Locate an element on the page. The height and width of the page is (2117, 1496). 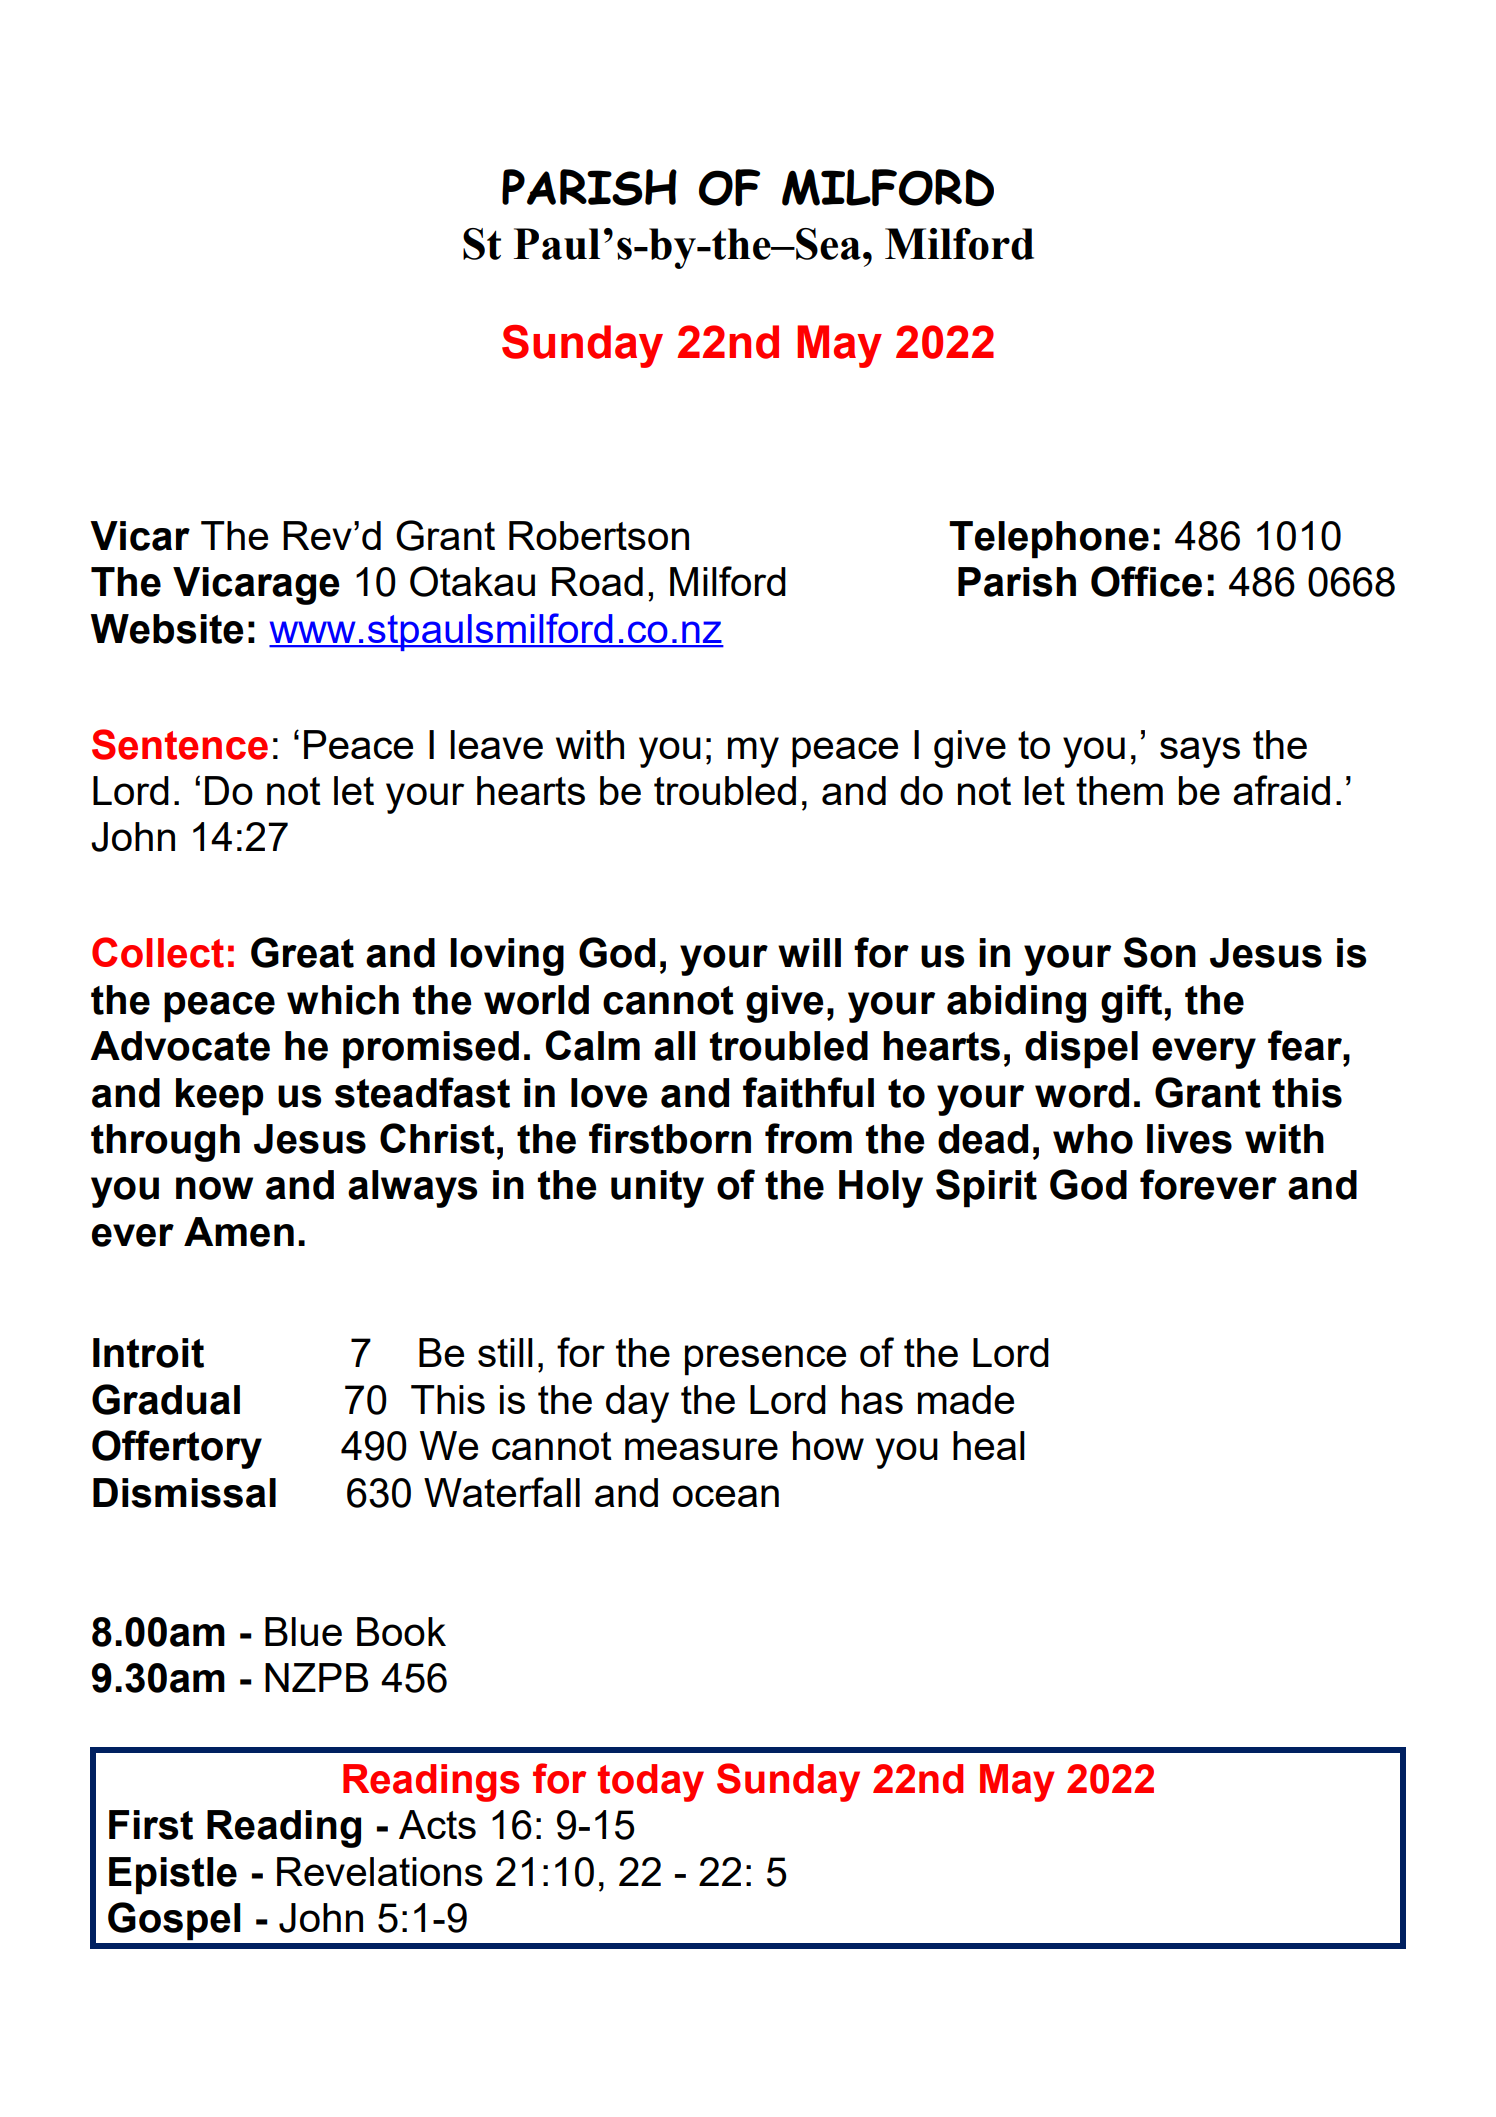
measure is located at coordinates (701, 1449).
